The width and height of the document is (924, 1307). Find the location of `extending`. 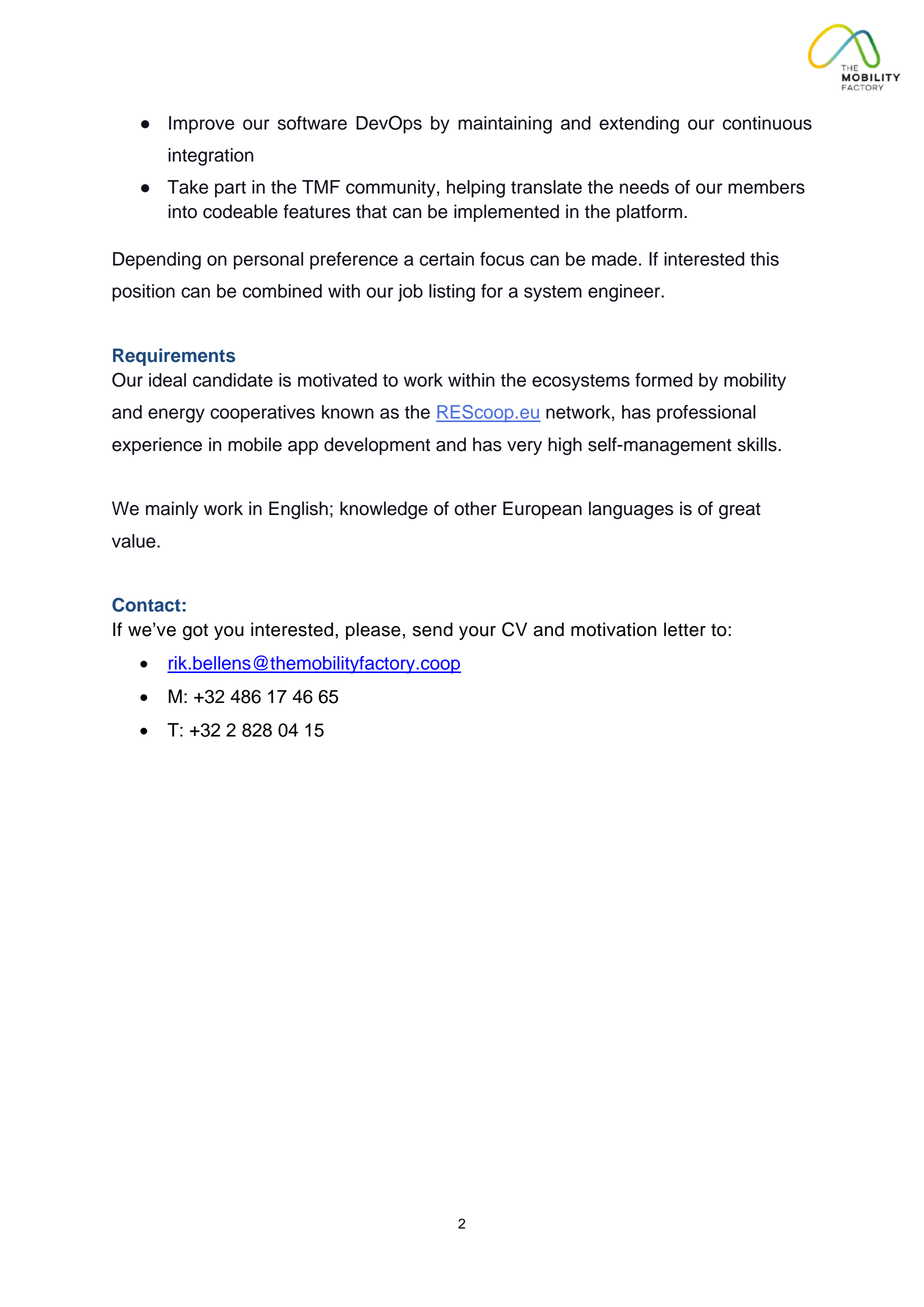

extending is located at coordinates (639, 125).
